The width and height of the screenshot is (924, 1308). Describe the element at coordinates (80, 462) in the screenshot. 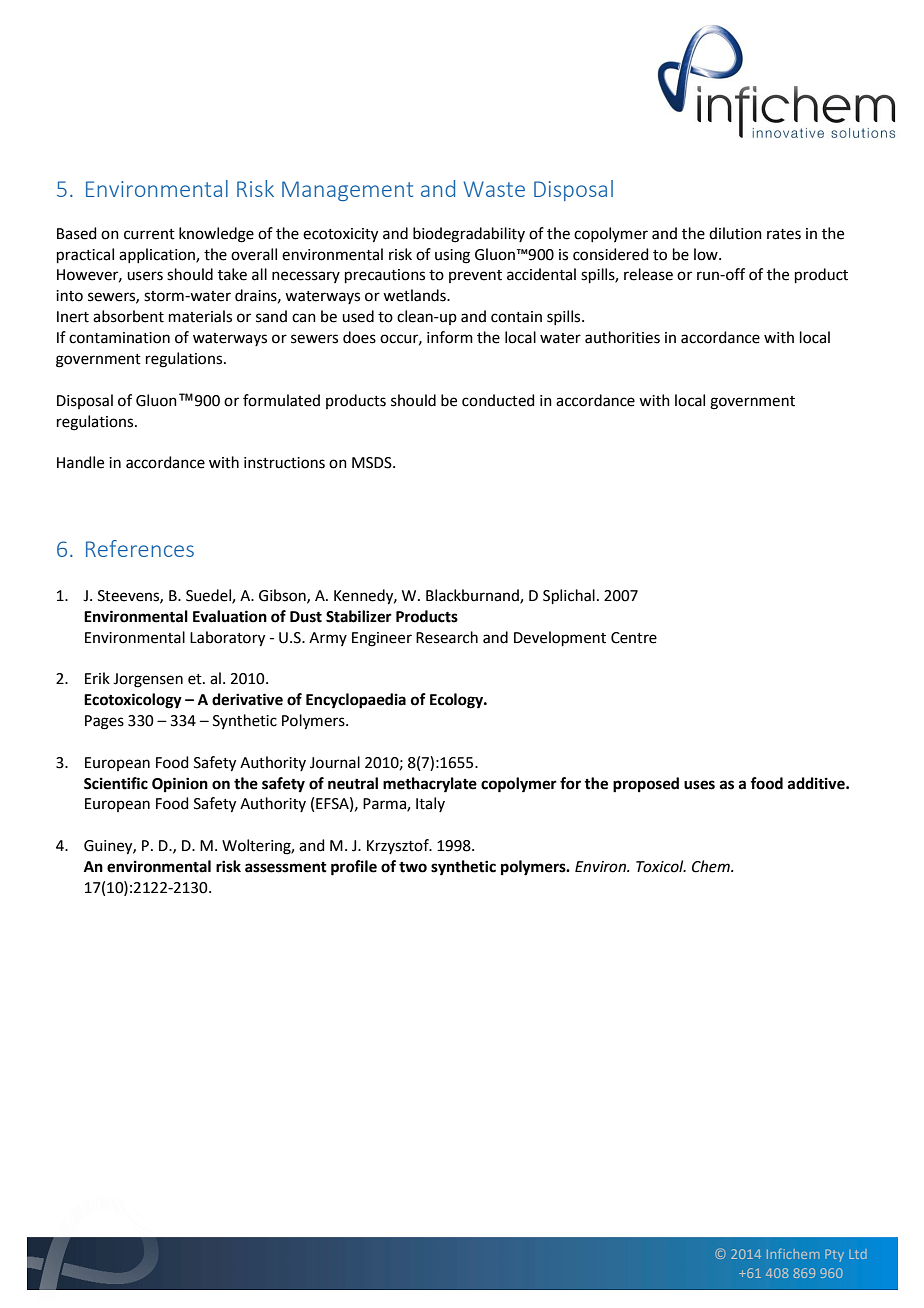

I see `Handle` at that location.
